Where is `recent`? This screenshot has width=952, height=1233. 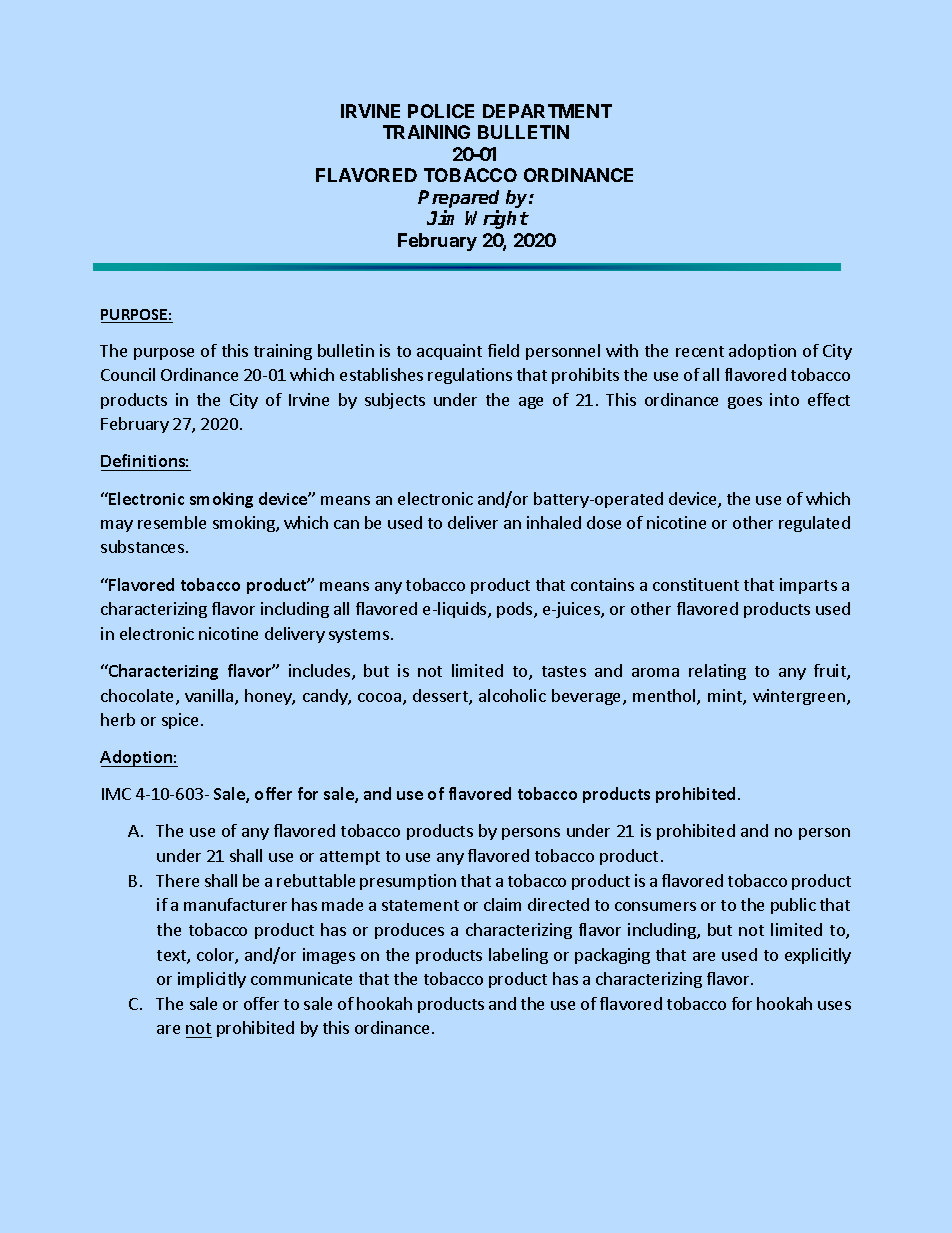
recent is located at coordinates (700, 351).
